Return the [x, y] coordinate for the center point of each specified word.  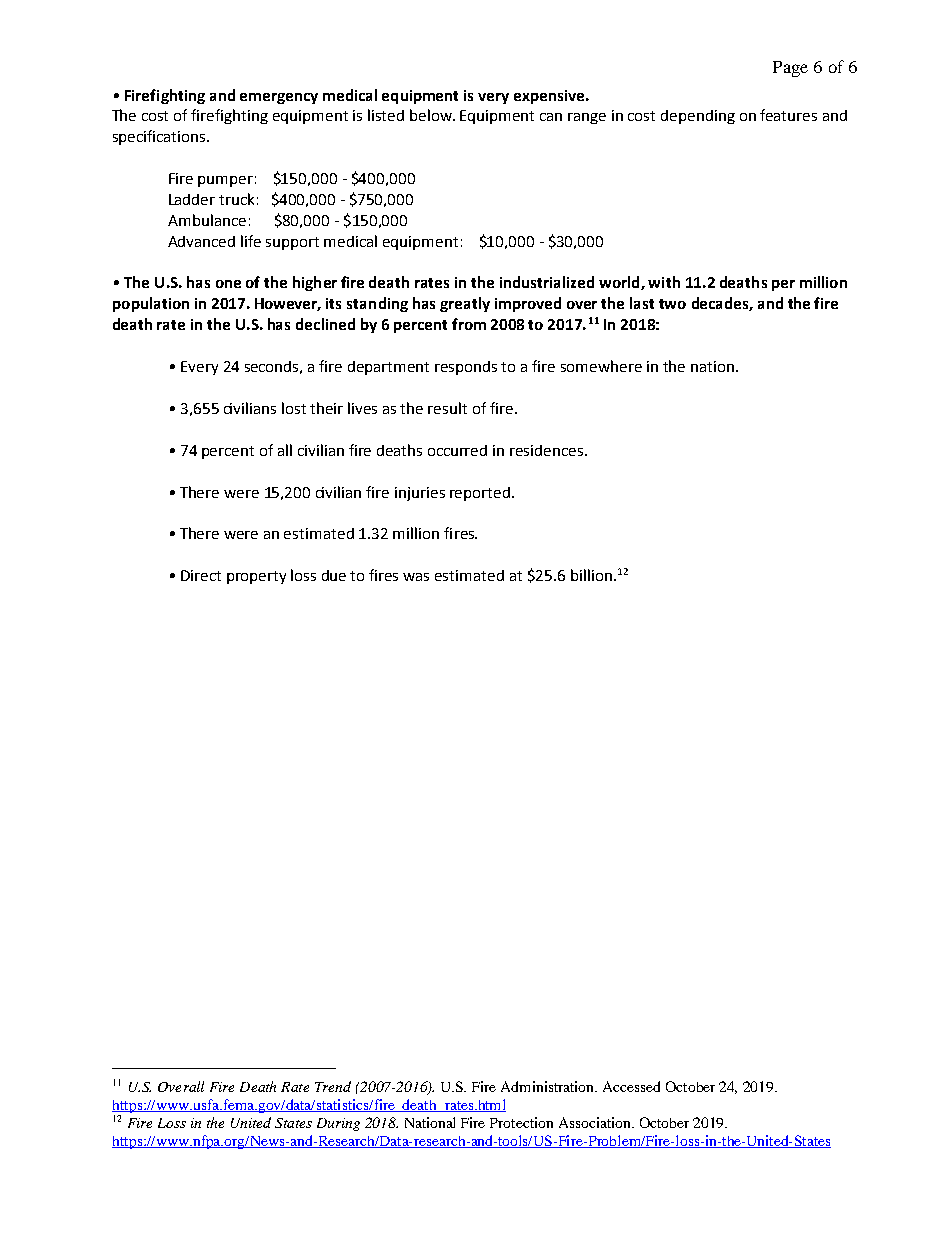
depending [698, 117]
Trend [333, 1086]
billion [591, 575]
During [338, 1124]
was [416, 577]
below [432, 115]
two [672, 304]
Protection [521, 1122]
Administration [549, 1086]
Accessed [631, 1086]
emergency [279, 98]
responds [466, 368]
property [256, 577]
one [228, 284]
